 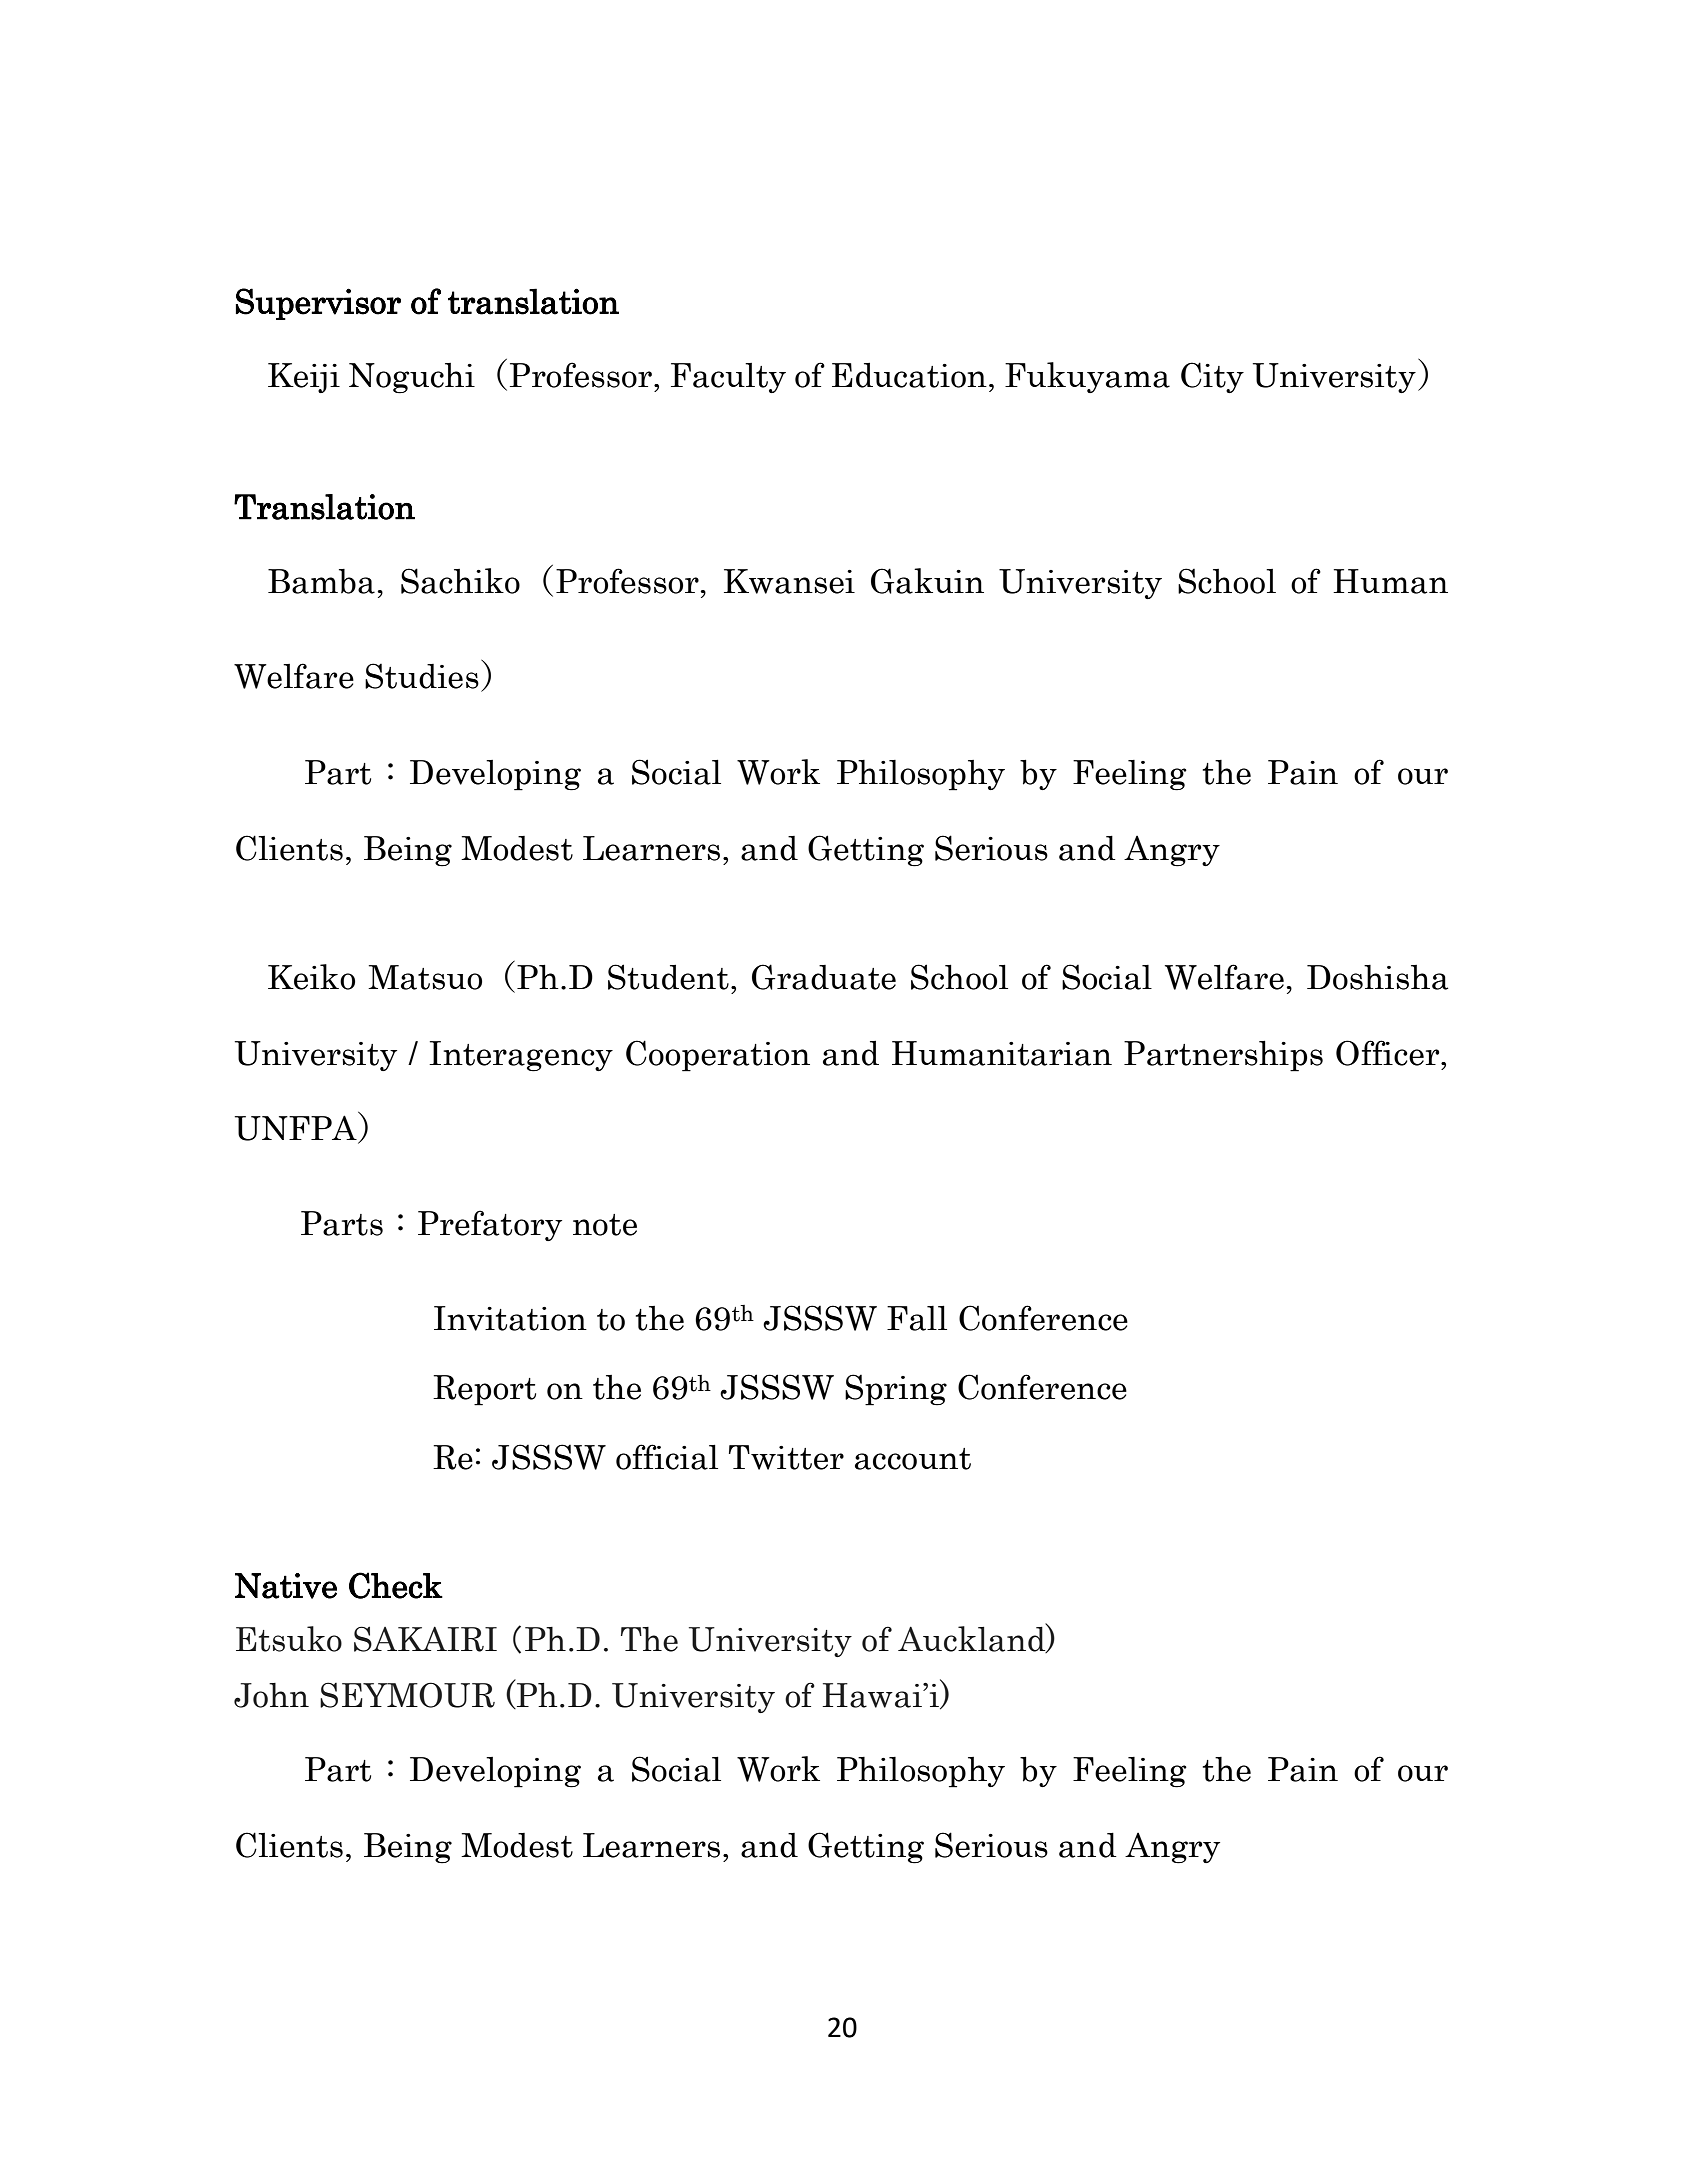 What do you see at coordinates (909, 375) in the page?
I see `Education` at bounding box center [909, 375].
